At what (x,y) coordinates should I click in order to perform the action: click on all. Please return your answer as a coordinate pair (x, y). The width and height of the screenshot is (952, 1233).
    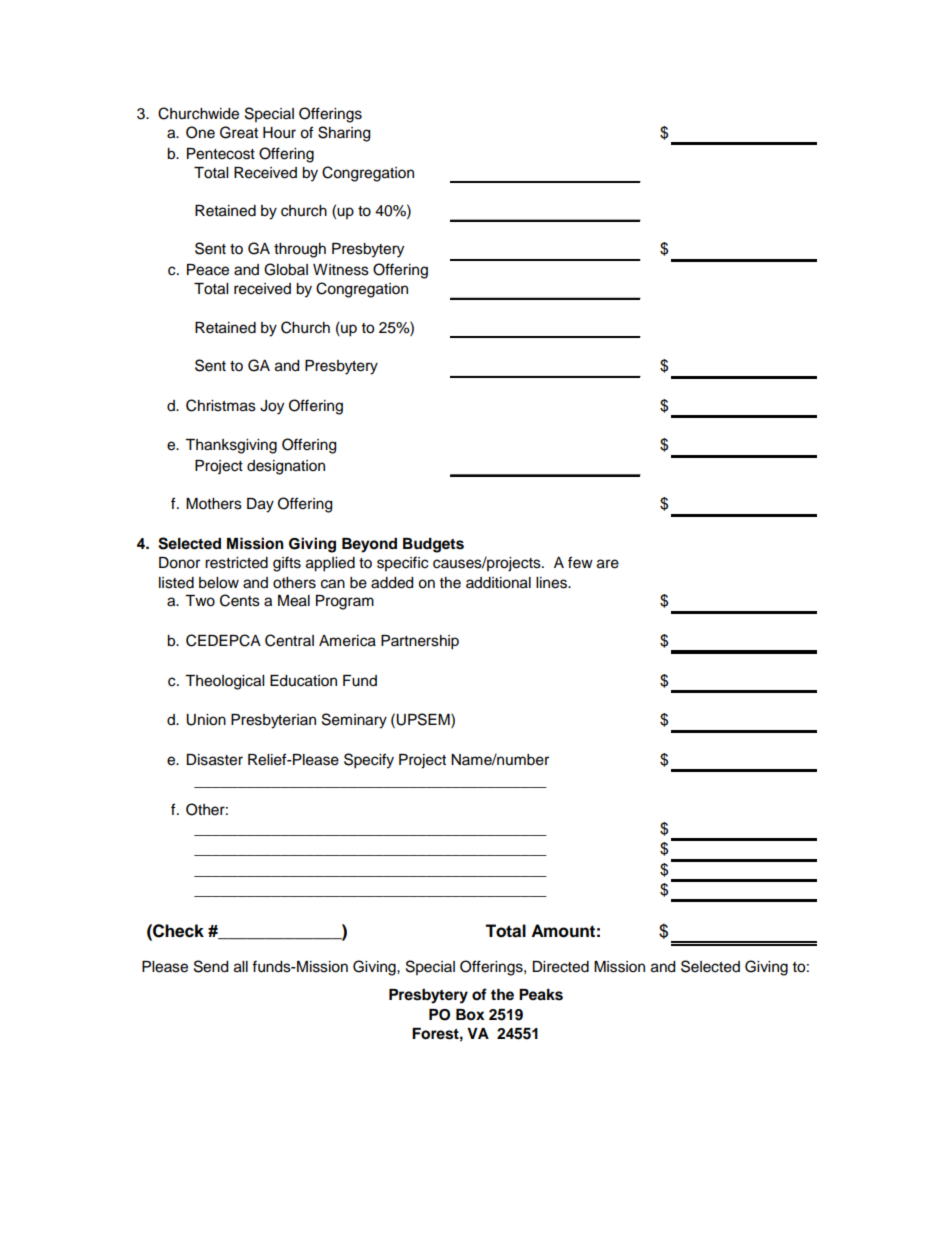
    Looking at the image, I should click on (241, 967).
